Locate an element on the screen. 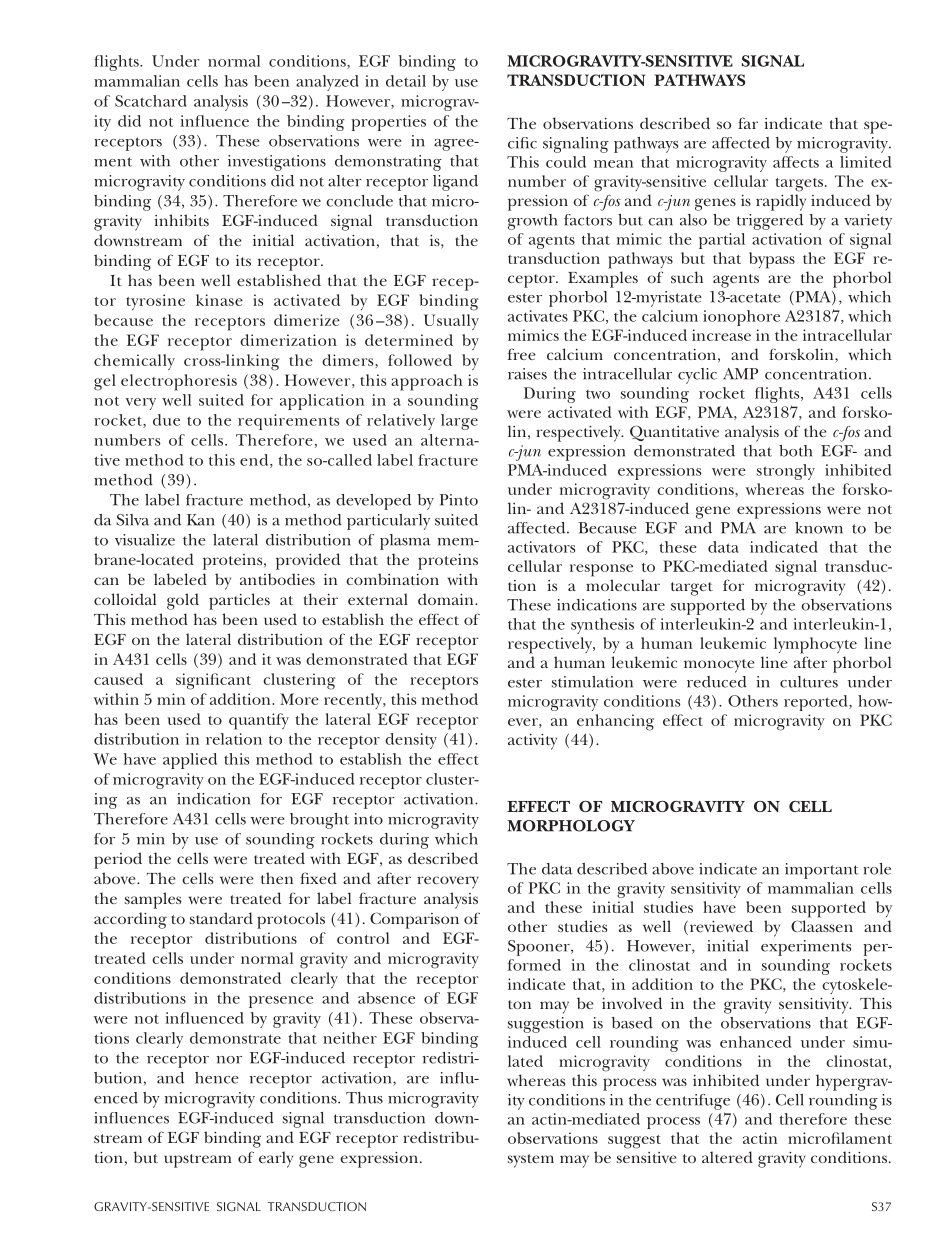  standard is located at coordinates (221, 918).
